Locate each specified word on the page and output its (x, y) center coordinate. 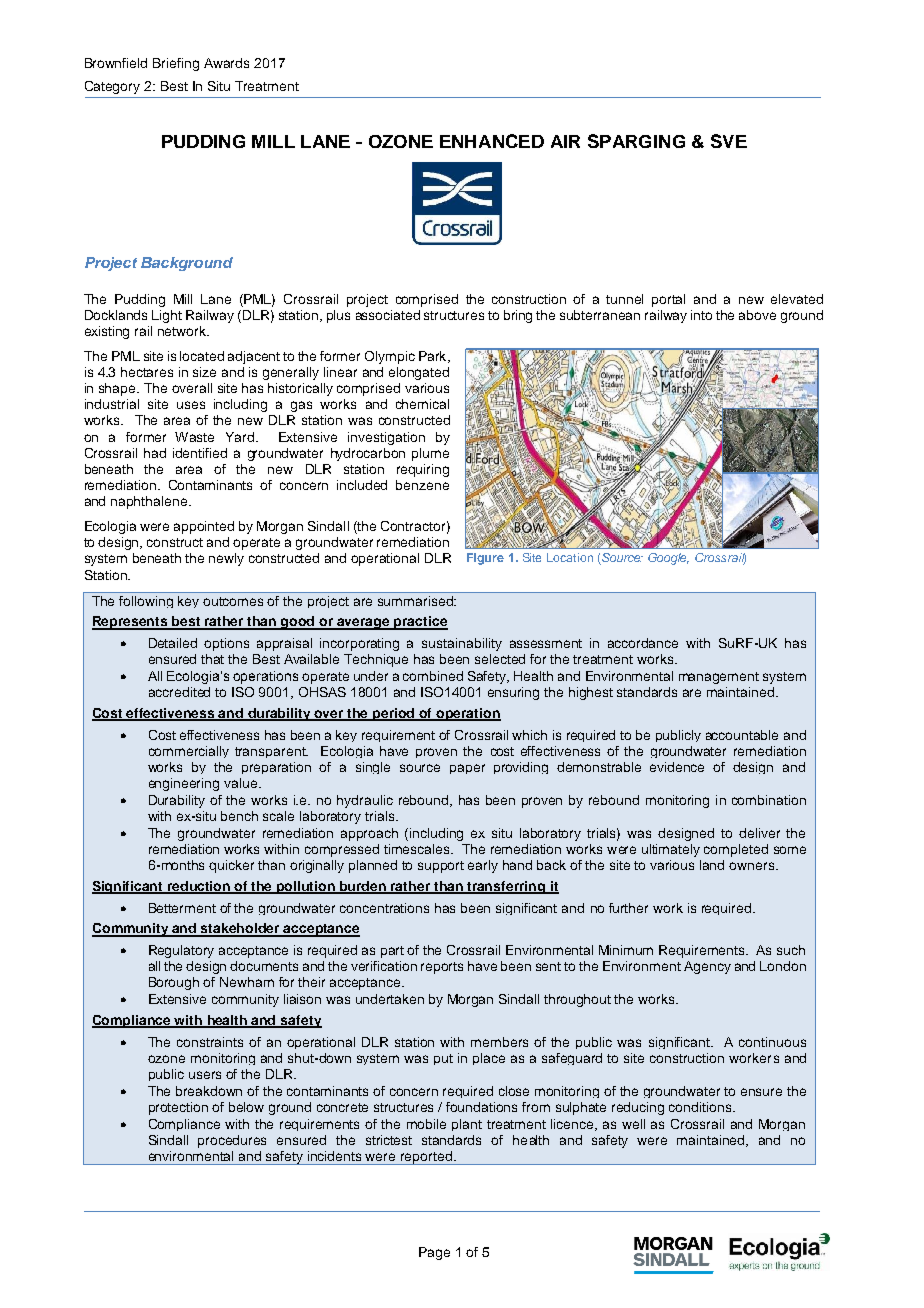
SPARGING (636, 141)
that (212, 659)
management (719, 678)
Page (434, 1253)
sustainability (462, 644)
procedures (232, 1141)
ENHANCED (492, 141)
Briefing (176, 64)
